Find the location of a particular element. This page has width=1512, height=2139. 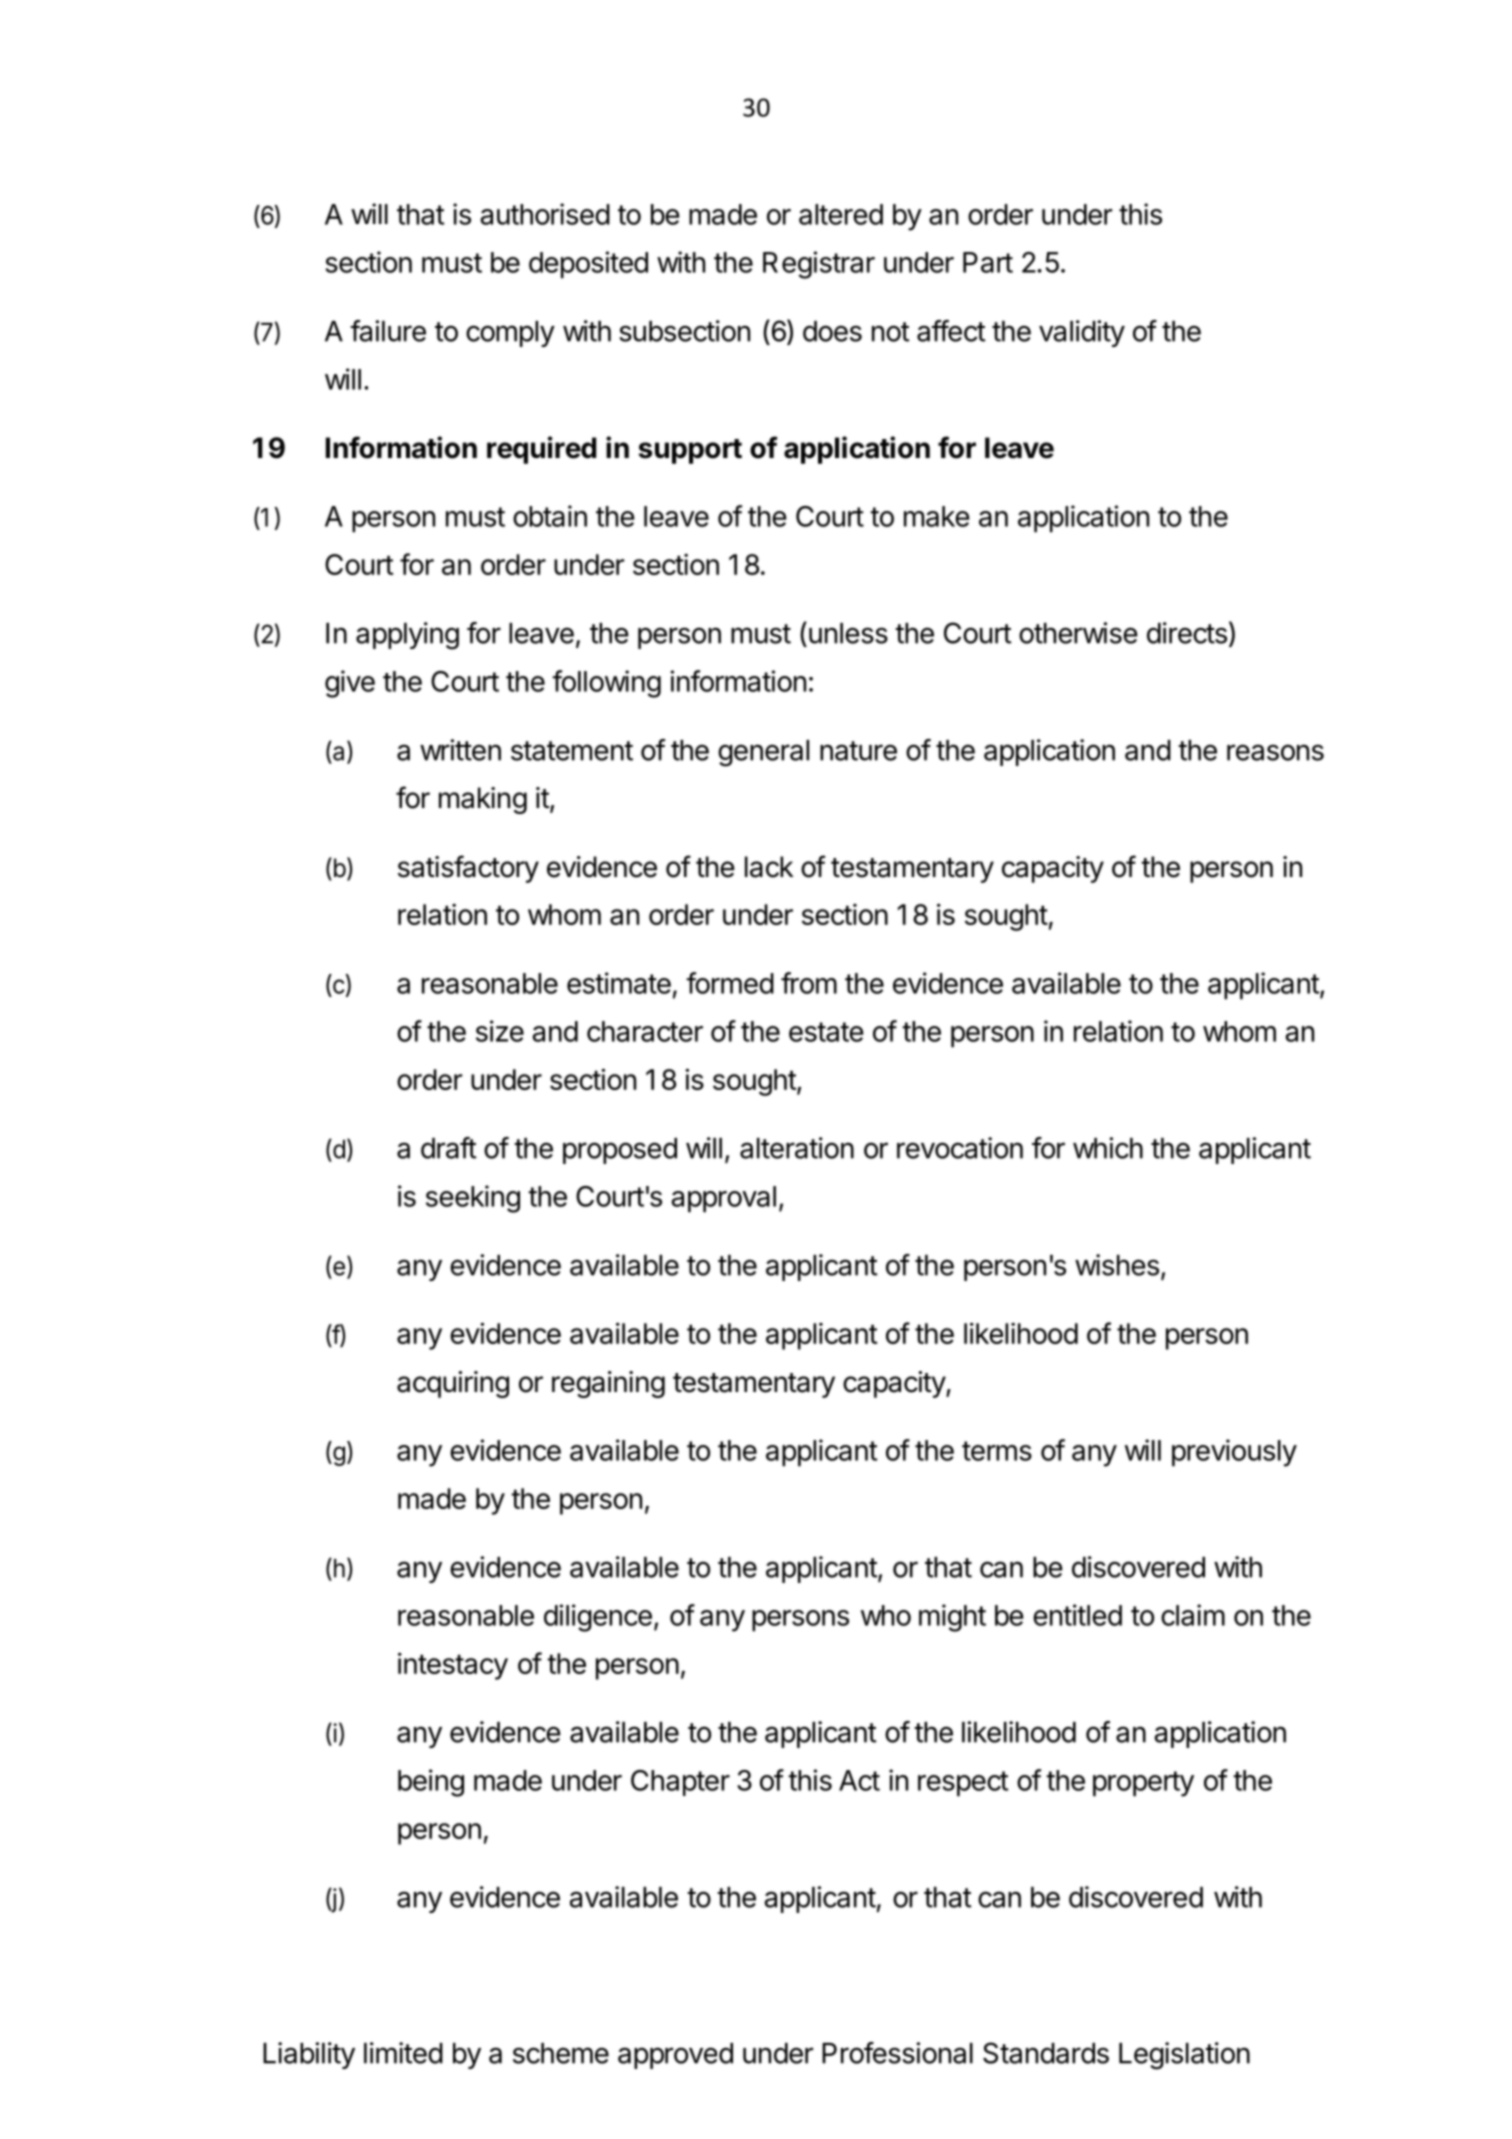

lack is located at coordinates (769, 867).
